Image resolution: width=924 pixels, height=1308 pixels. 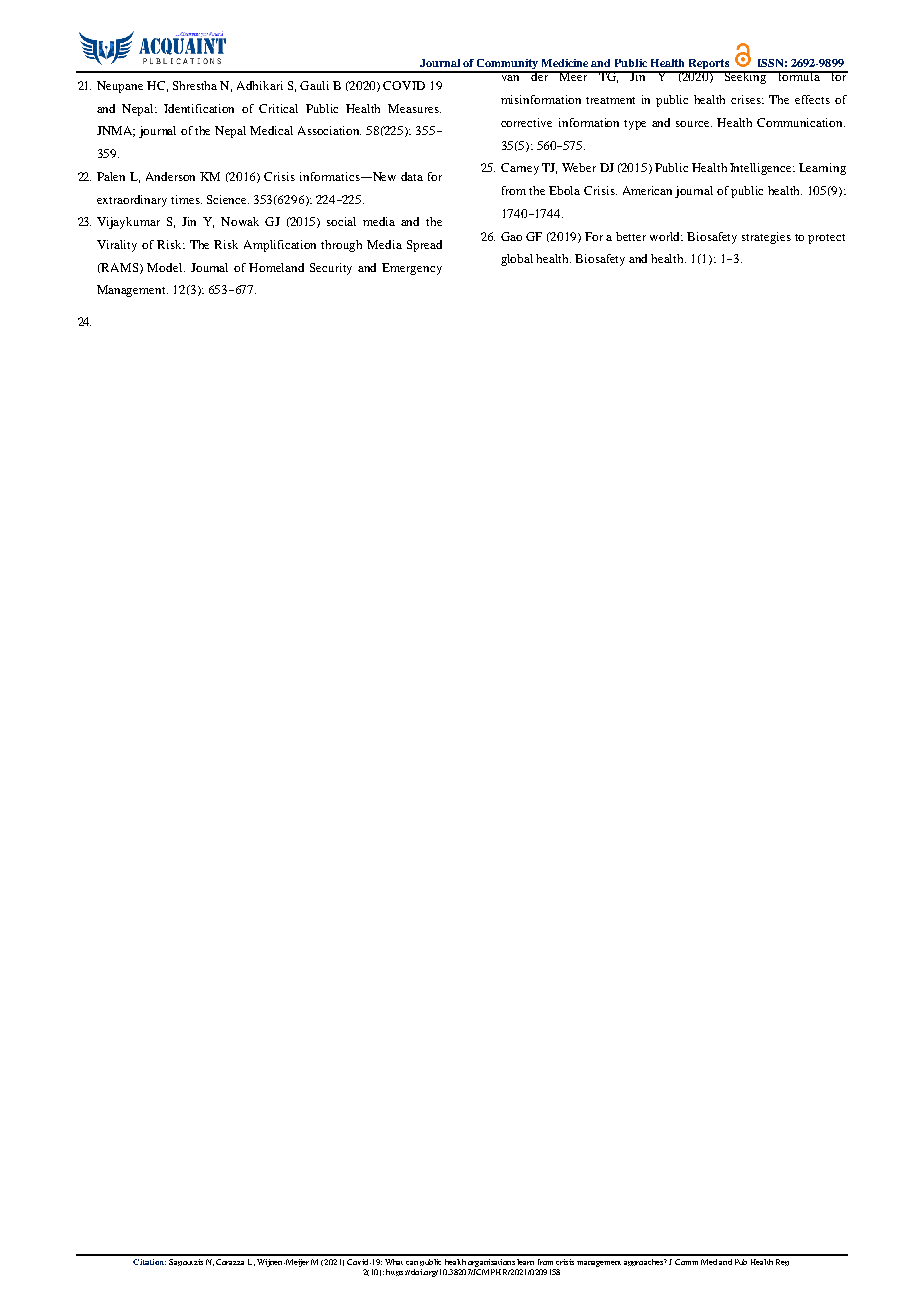 I want to click on crises, so click(x=747, y=99).
